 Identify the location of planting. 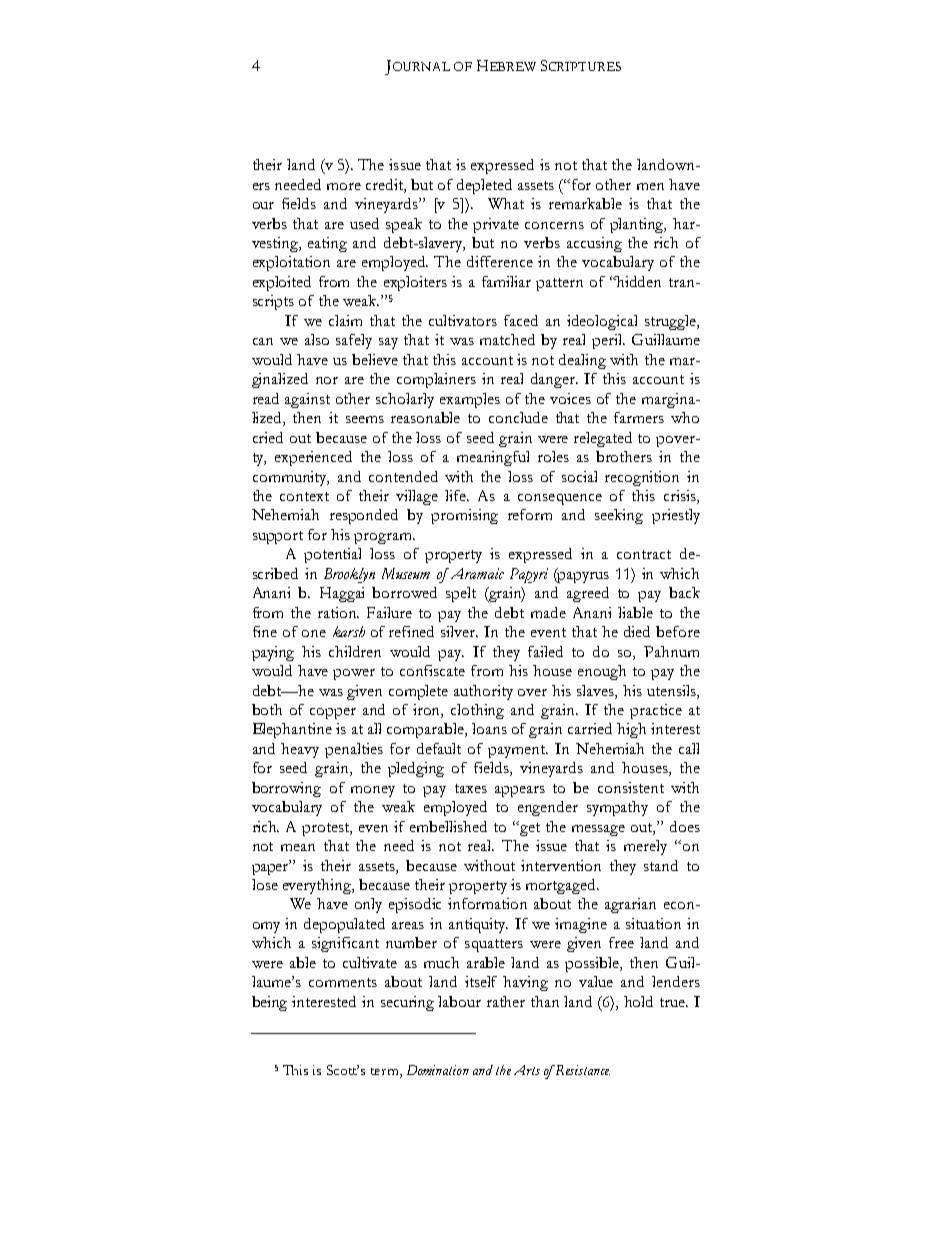
(638, 225).
